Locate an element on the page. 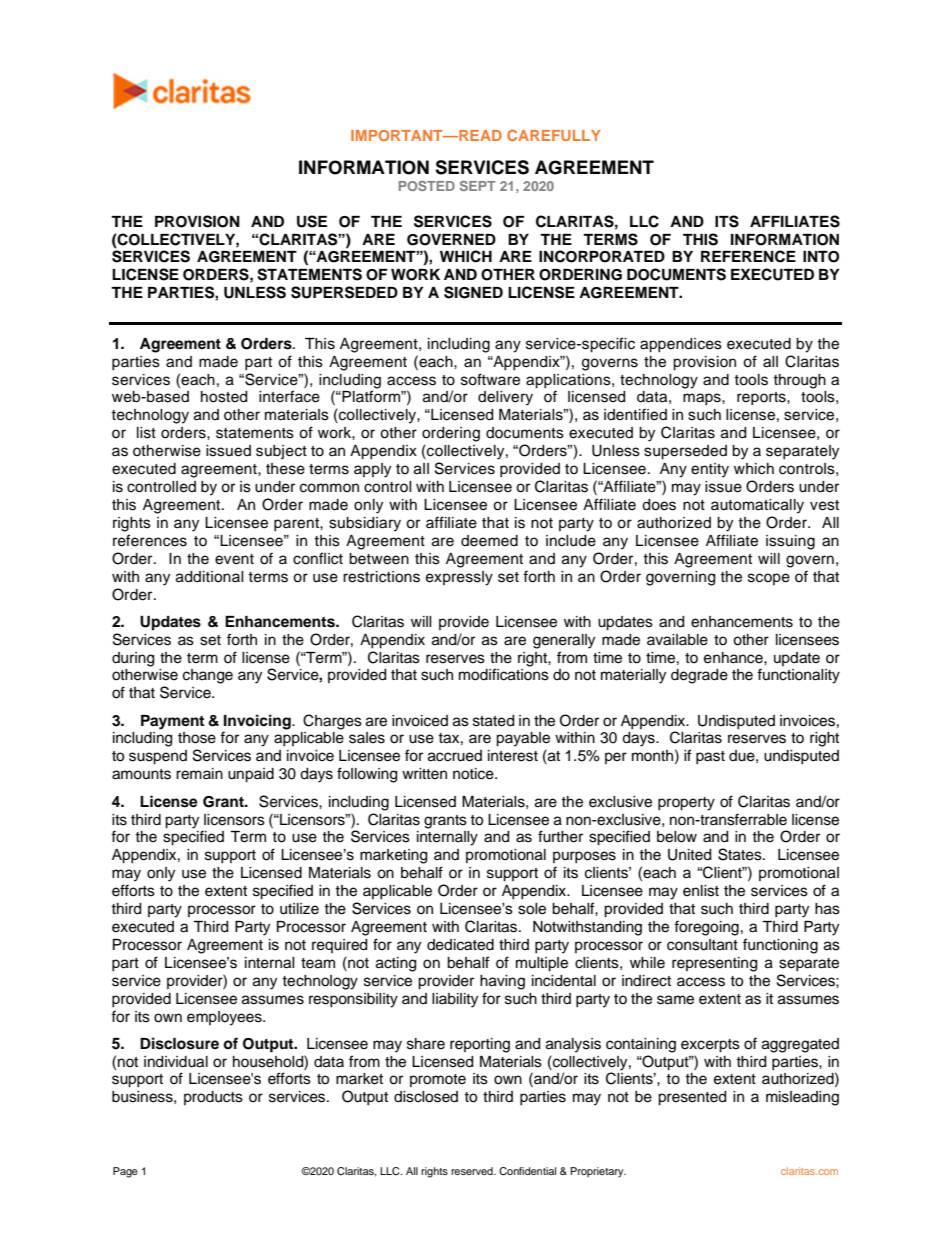  POSTED is located at coordinates (427, 186).
